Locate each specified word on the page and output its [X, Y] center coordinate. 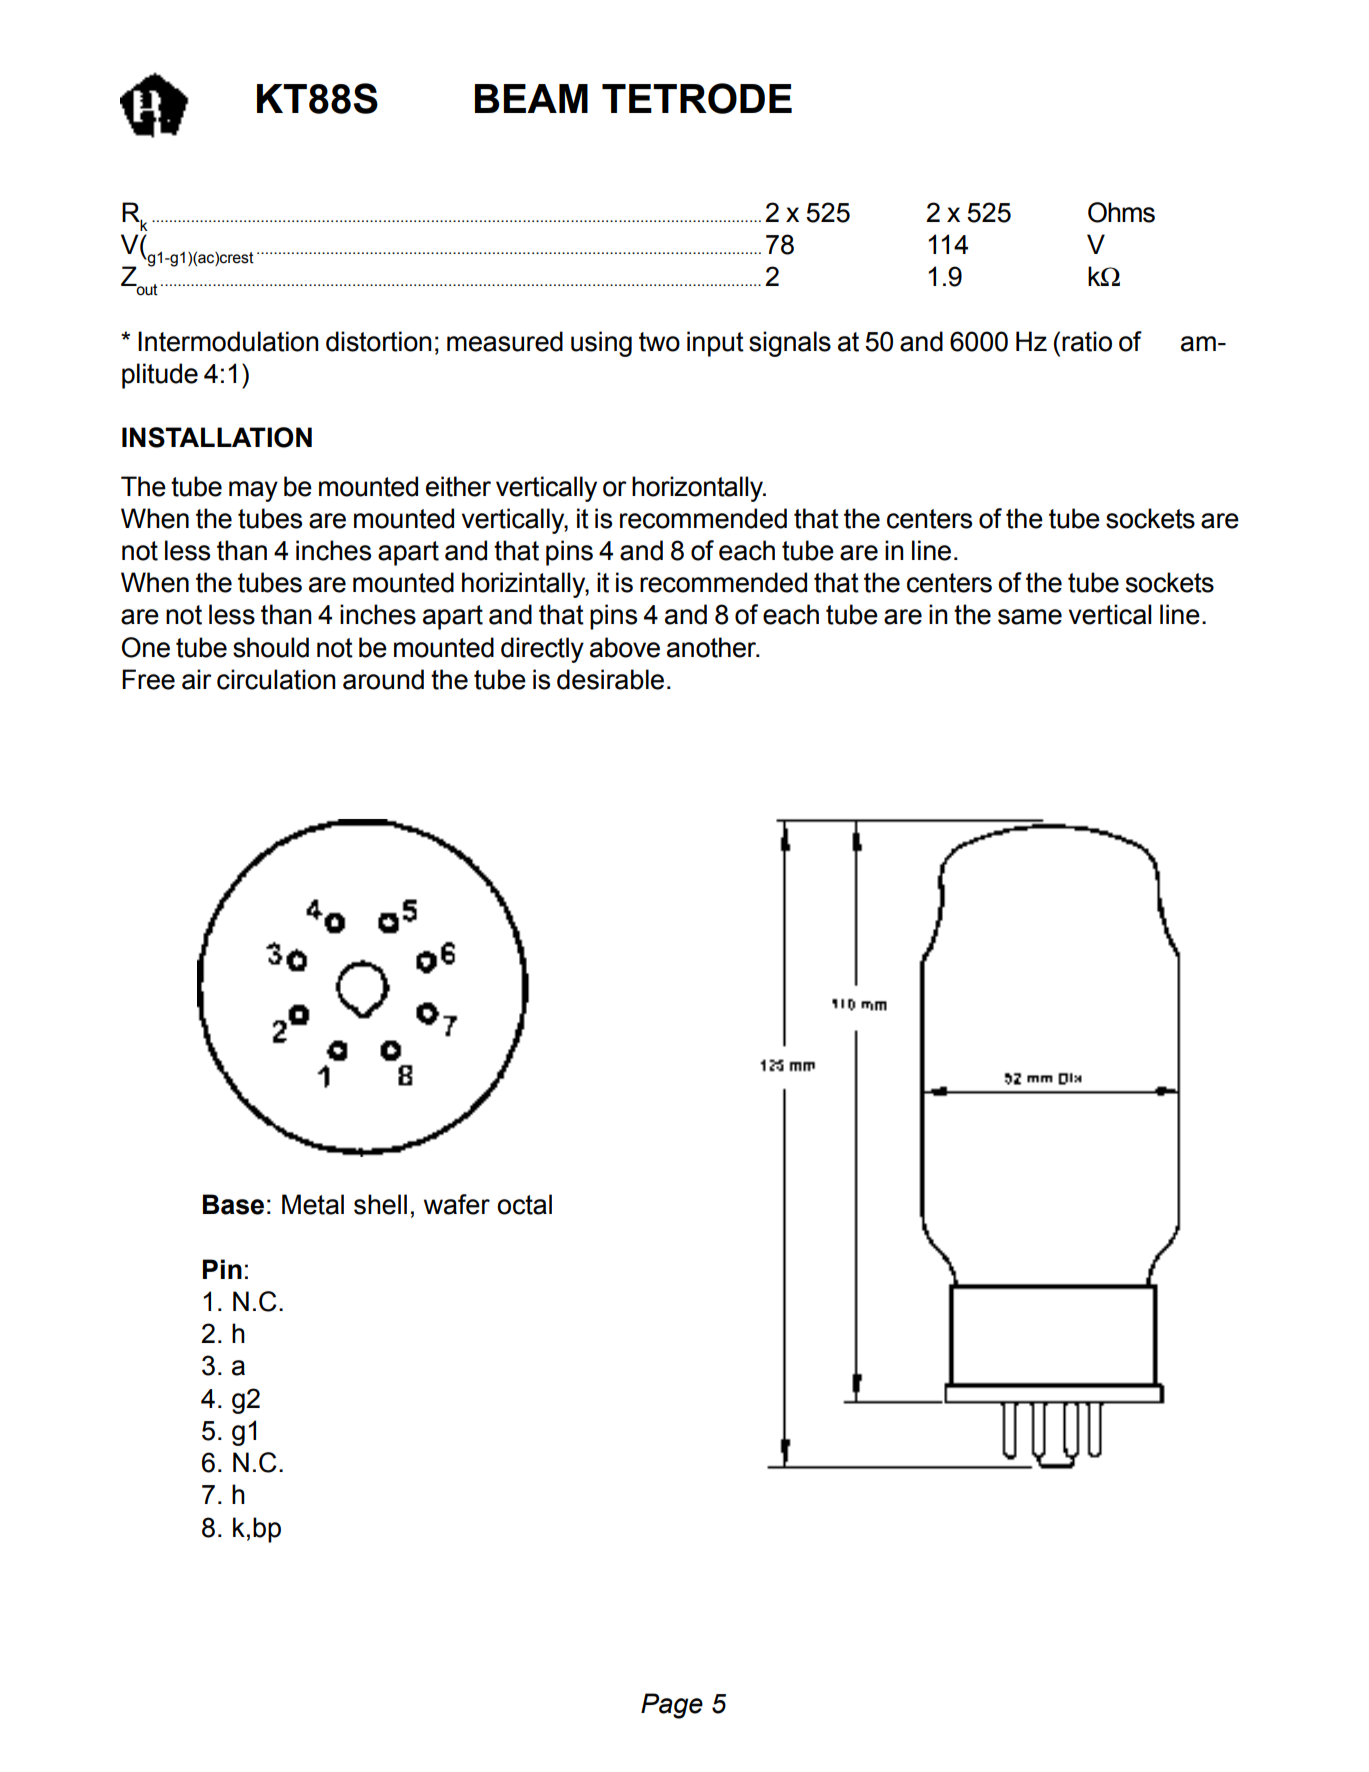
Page [672, 1706]
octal [524, 1204]
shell [380, 1204]
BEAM [531, 98]
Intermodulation [228, 341]
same [1030, 617]
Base [233, 1204]
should [271, 647]
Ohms [1121, 212]
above [625, 647]
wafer [457, 1204]
